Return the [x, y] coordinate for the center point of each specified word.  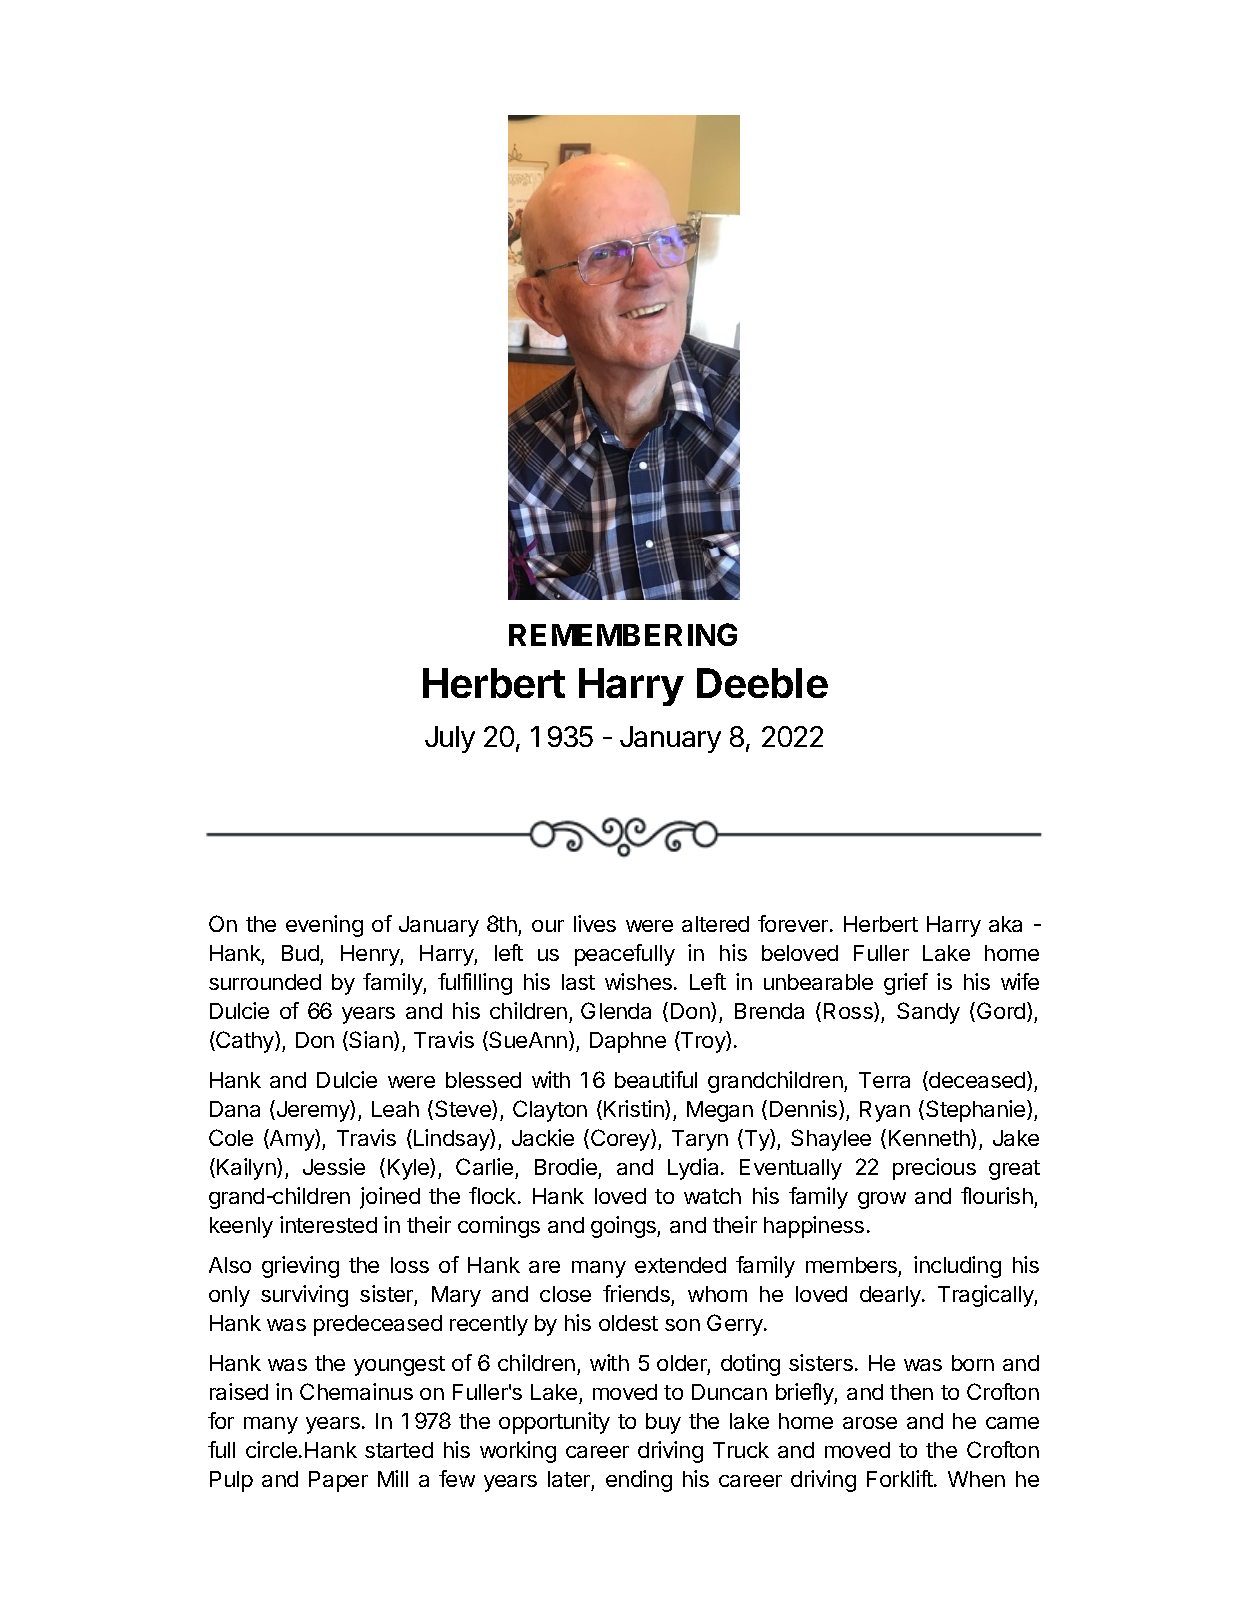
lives [595, 923]
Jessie [334, 1166]
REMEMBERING [623, 634]
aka [1005, 924]
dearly [891, 1296]
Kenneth [930, 1139]
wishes [640, 981]
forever [794, 923]
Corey [621, 1140]
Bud [300, 953]
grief [906, 984]
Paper [338, 1481]
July [450, 739]
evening [324, 926]
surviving [304, 1296]
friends [636, 1293]
